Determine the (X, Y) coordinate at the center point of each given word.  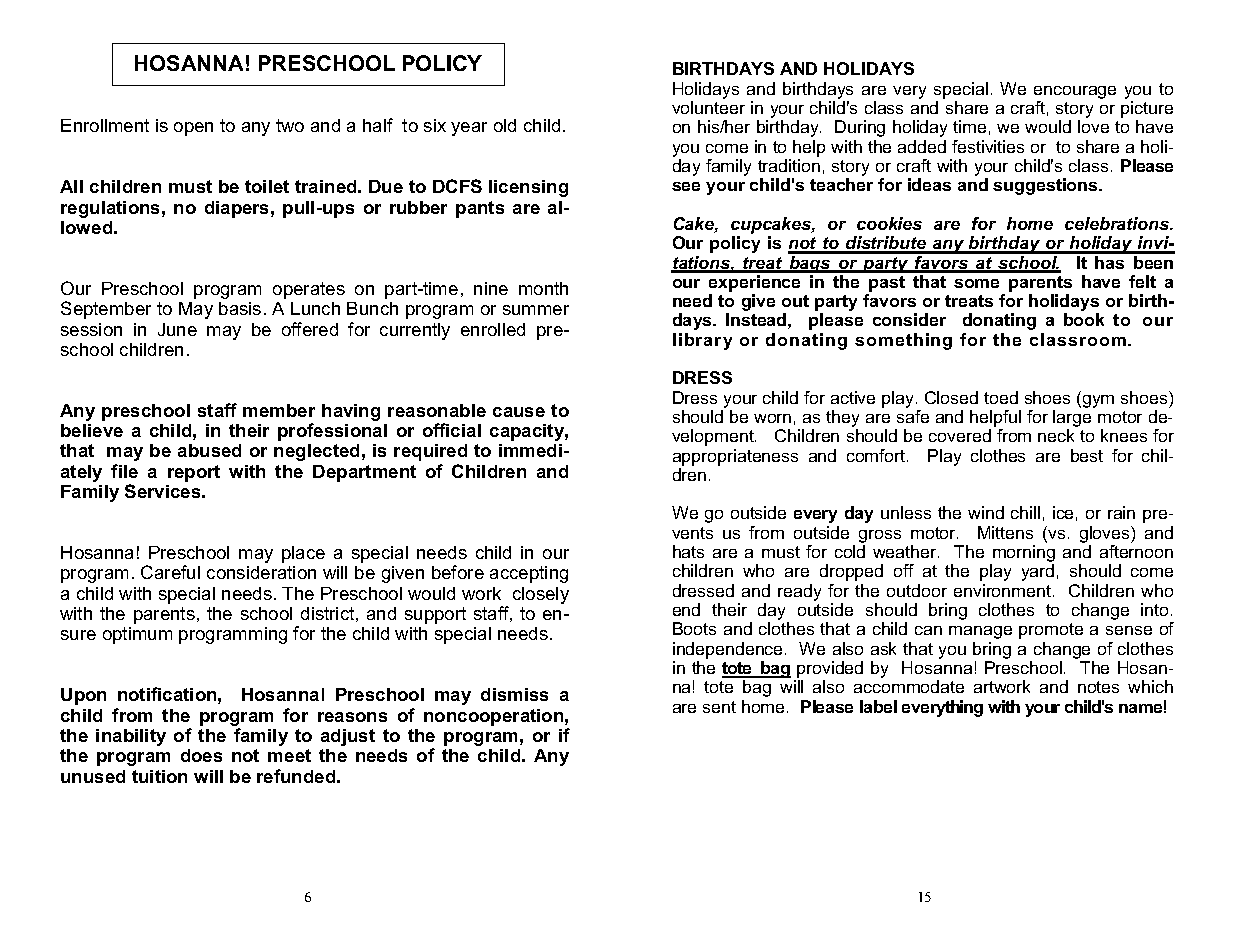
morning (1023, 555)
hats (688, 551)
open (193, 129)
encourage (1075, 92)
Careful (170, 572)
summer (536, 310)
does (201, 755)
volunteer (708, 107)
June (177, 329)
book (1084, 319)
